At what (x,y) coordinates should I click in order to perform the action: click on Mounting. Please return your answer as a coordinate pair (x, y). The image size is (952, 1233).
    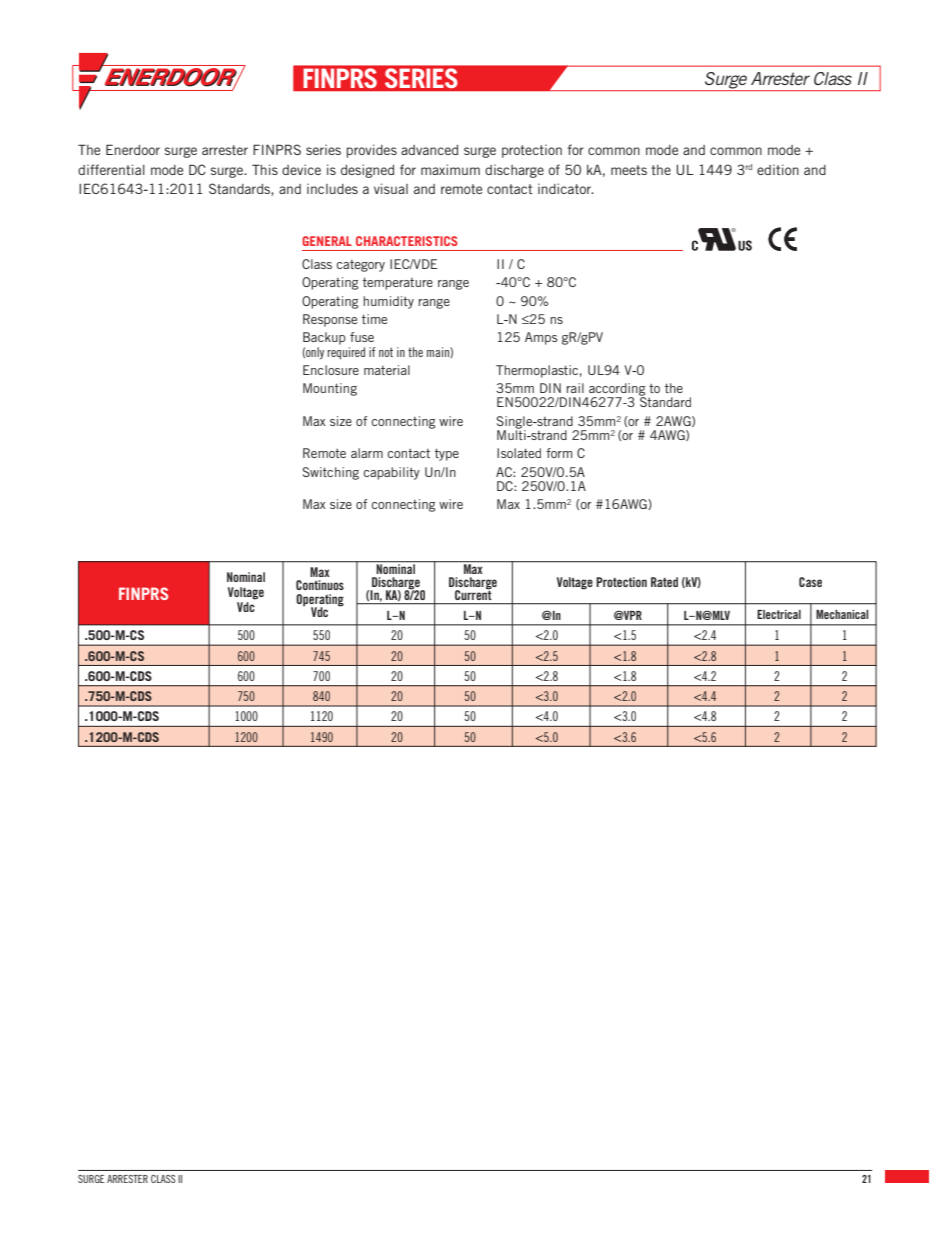
    Looking at the image, I should click on (330, 389).
